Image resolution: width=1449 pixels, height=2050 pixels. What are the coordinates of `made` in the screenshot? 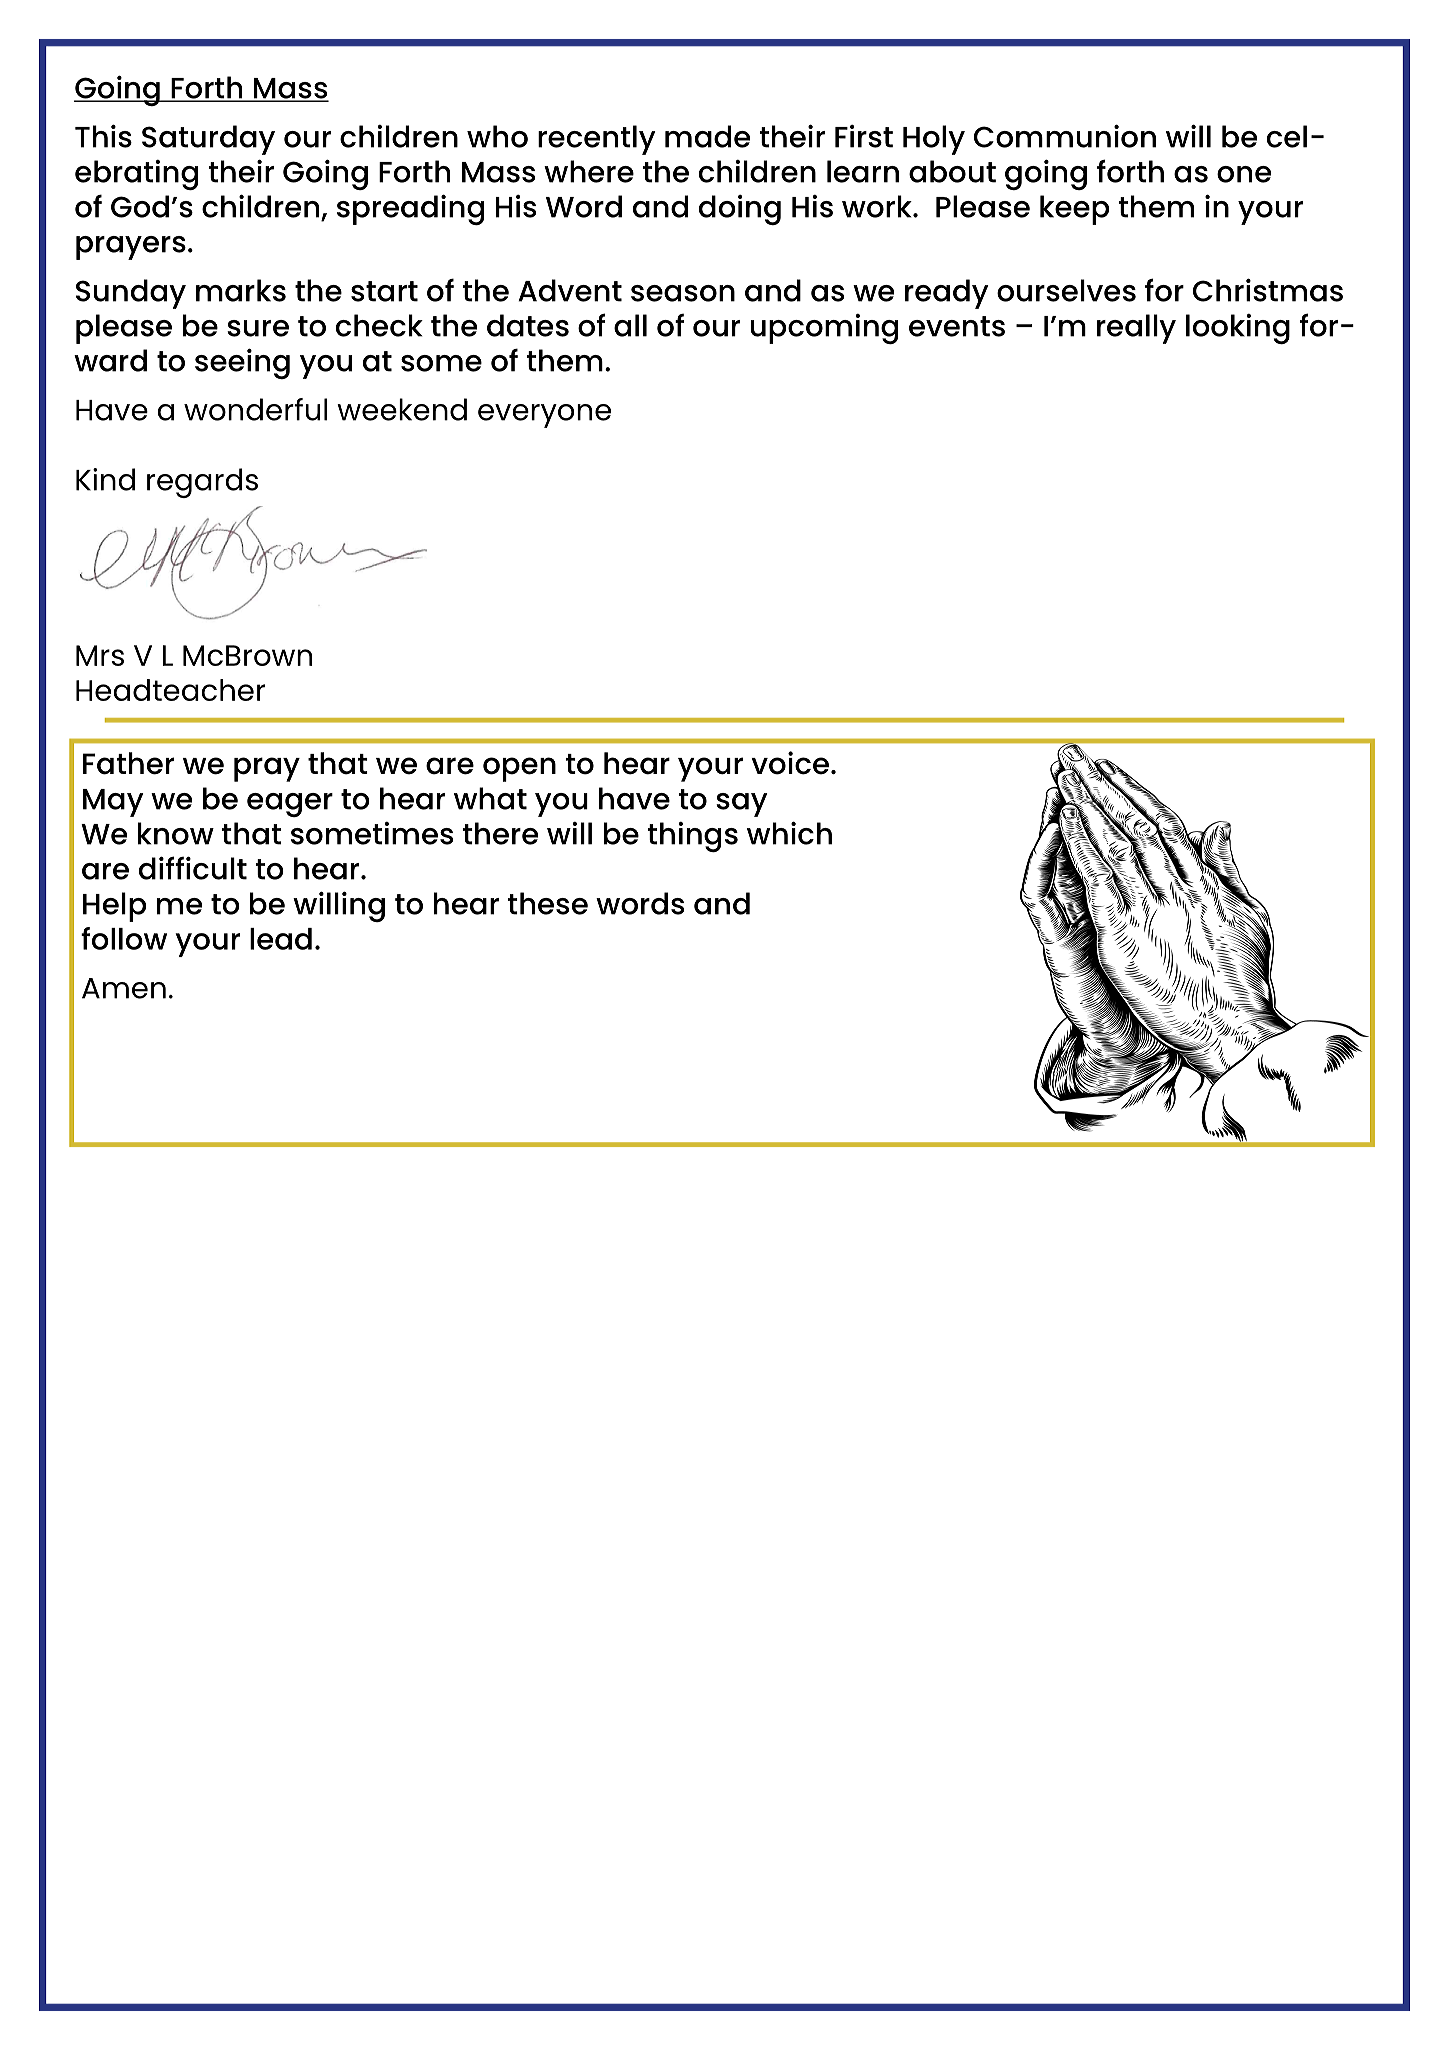 It's located at (707, 136).
